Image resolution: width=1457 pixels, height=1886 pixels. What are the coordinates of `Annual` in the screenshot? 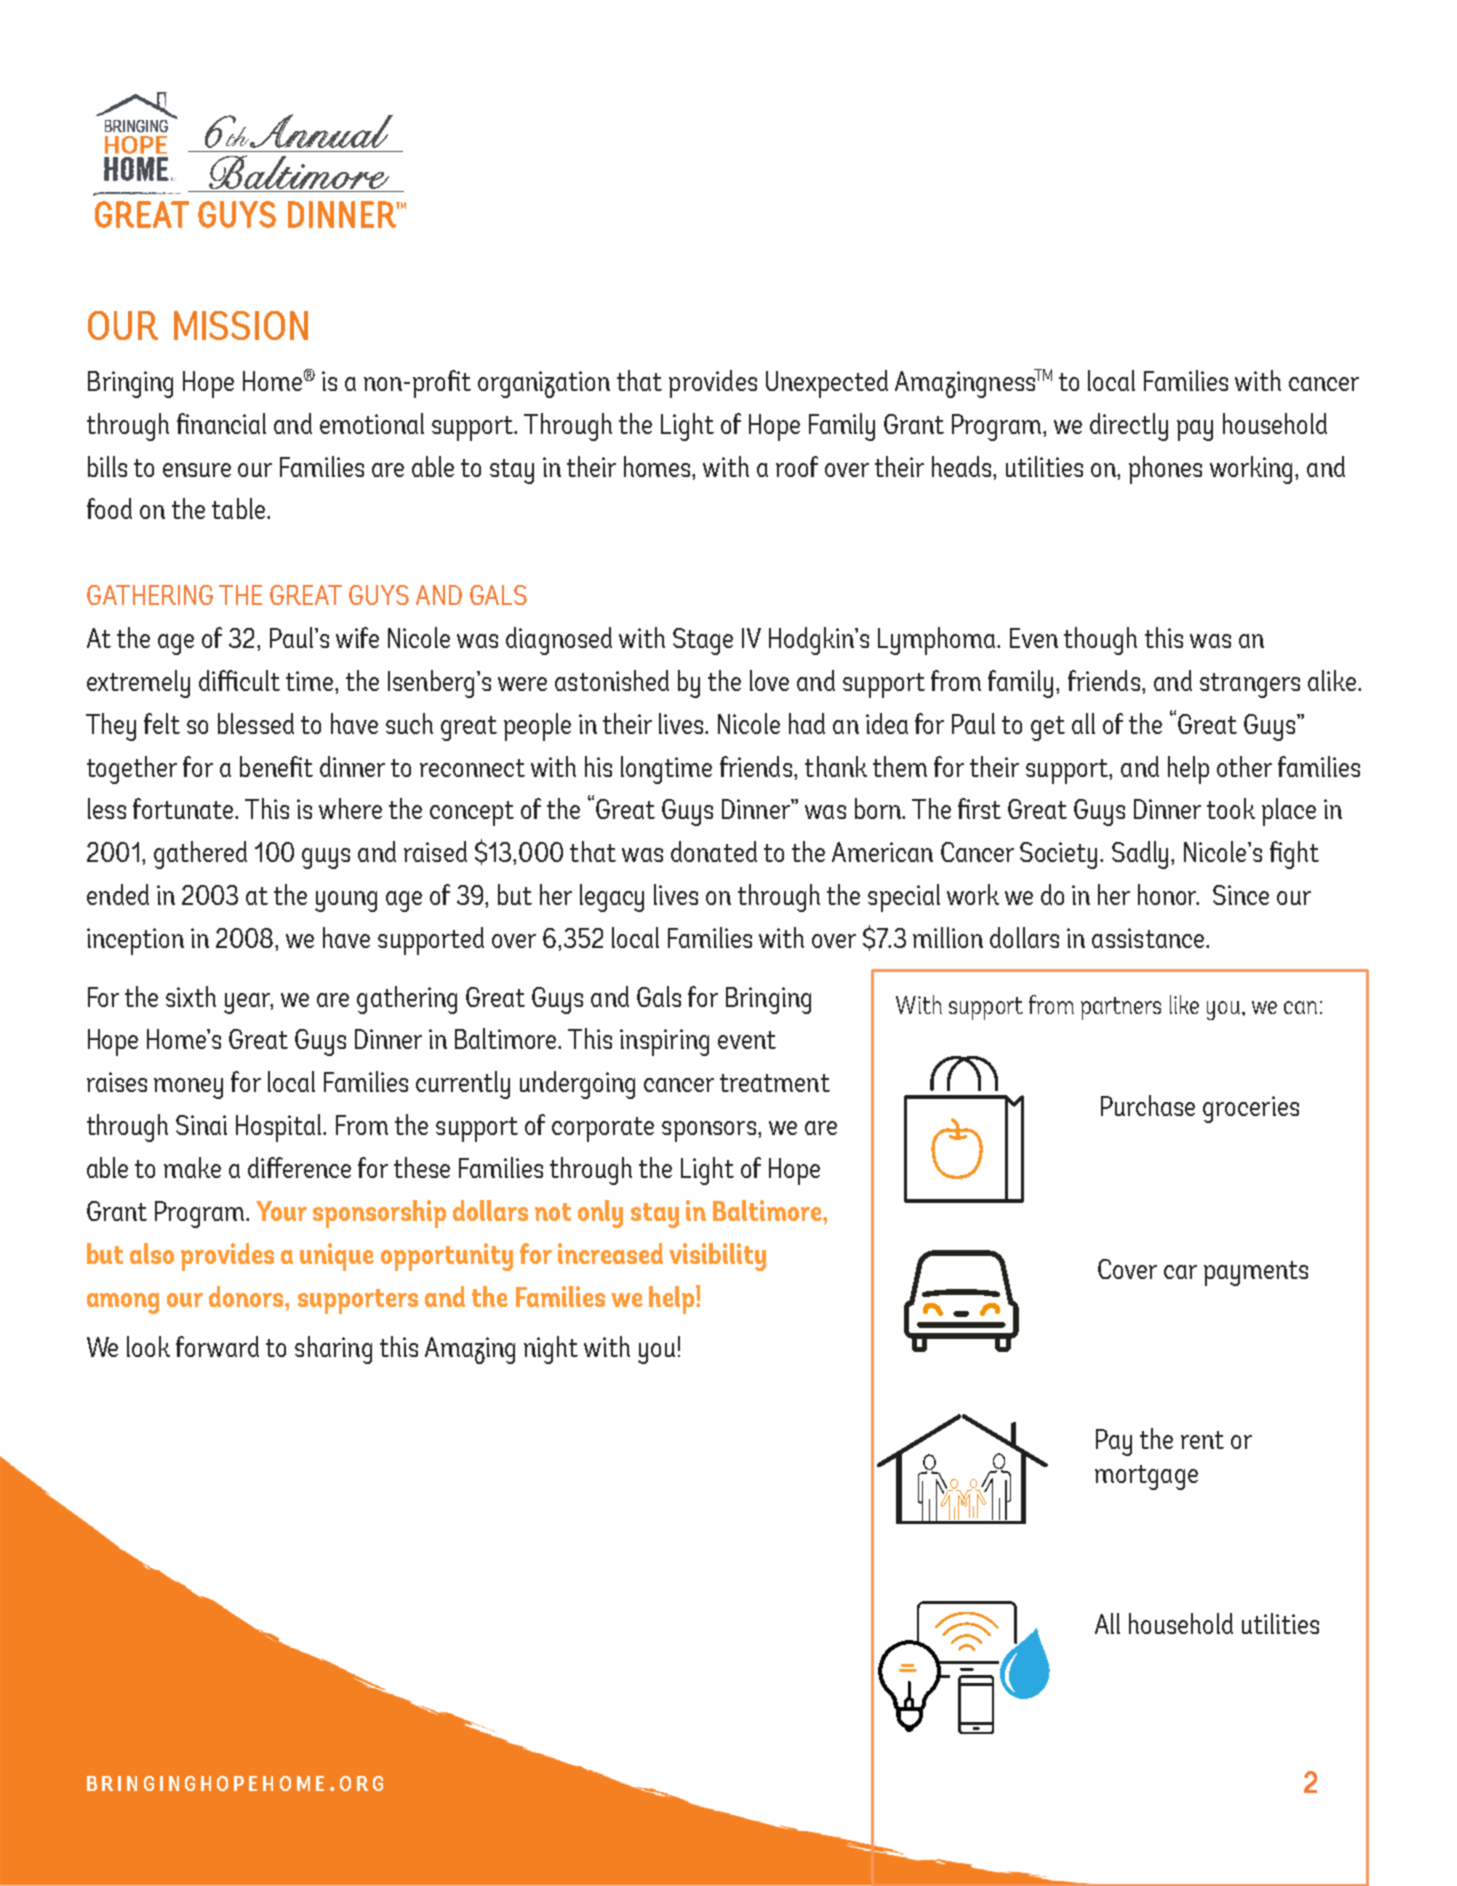 It's located at (321, 131).
